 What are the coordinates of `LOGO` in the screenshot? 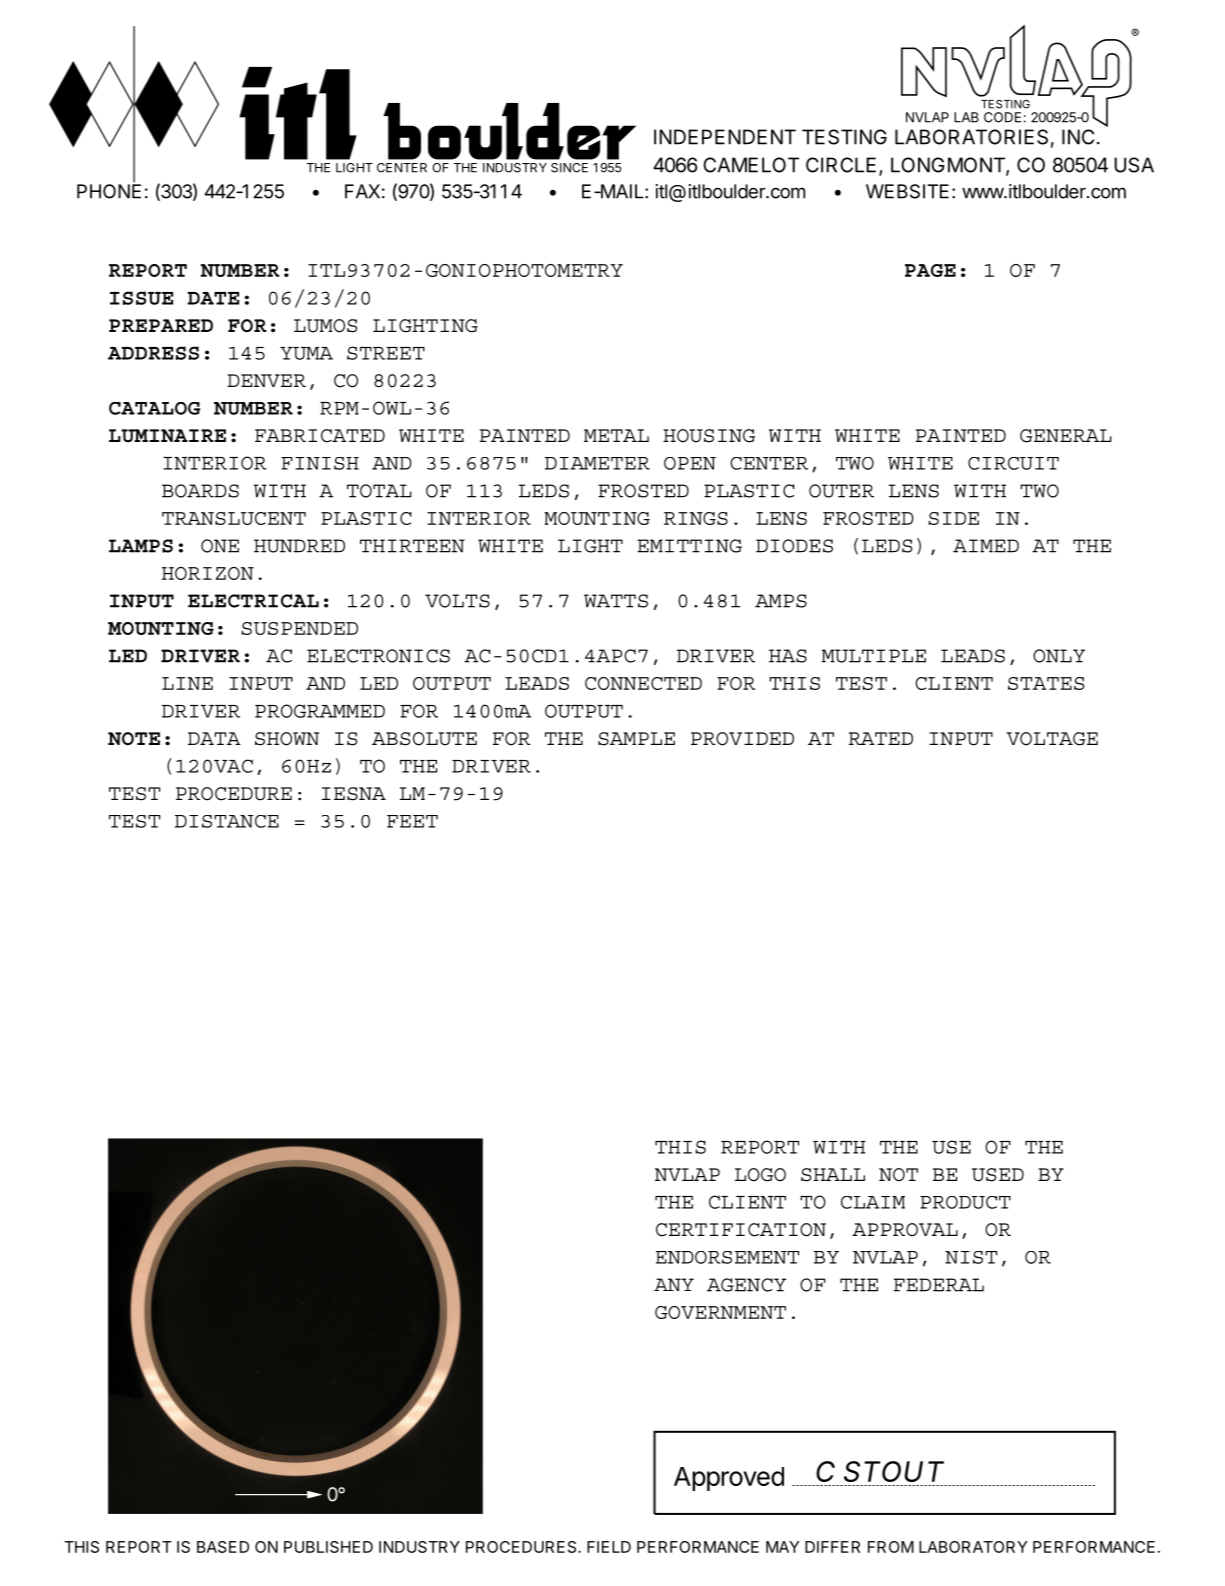 It's located at (760, 1175).
